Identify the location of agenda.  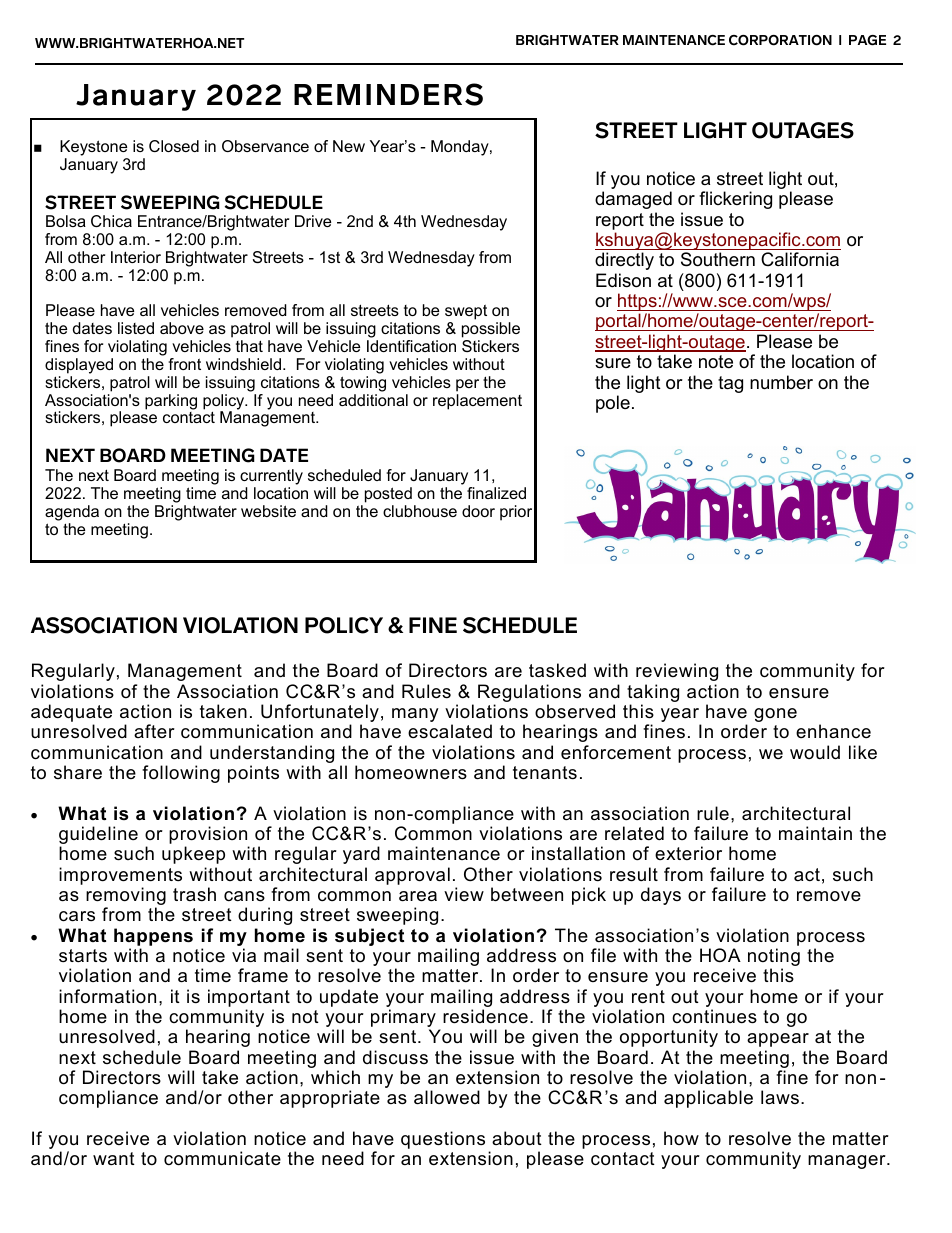
(72, 513).
